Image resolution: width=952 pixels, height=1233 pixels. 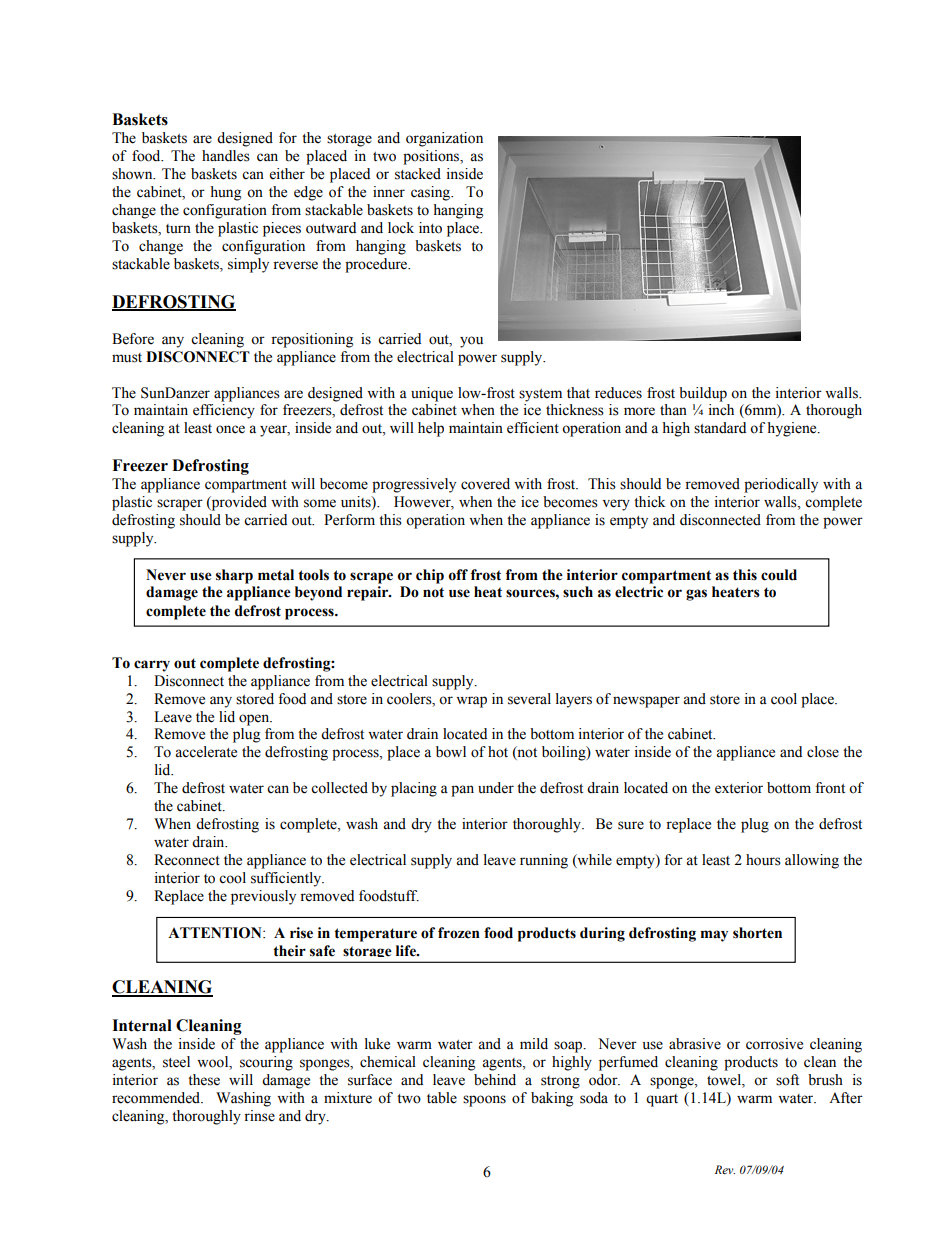 I want to click on these, so click(x=204, y=1080).
